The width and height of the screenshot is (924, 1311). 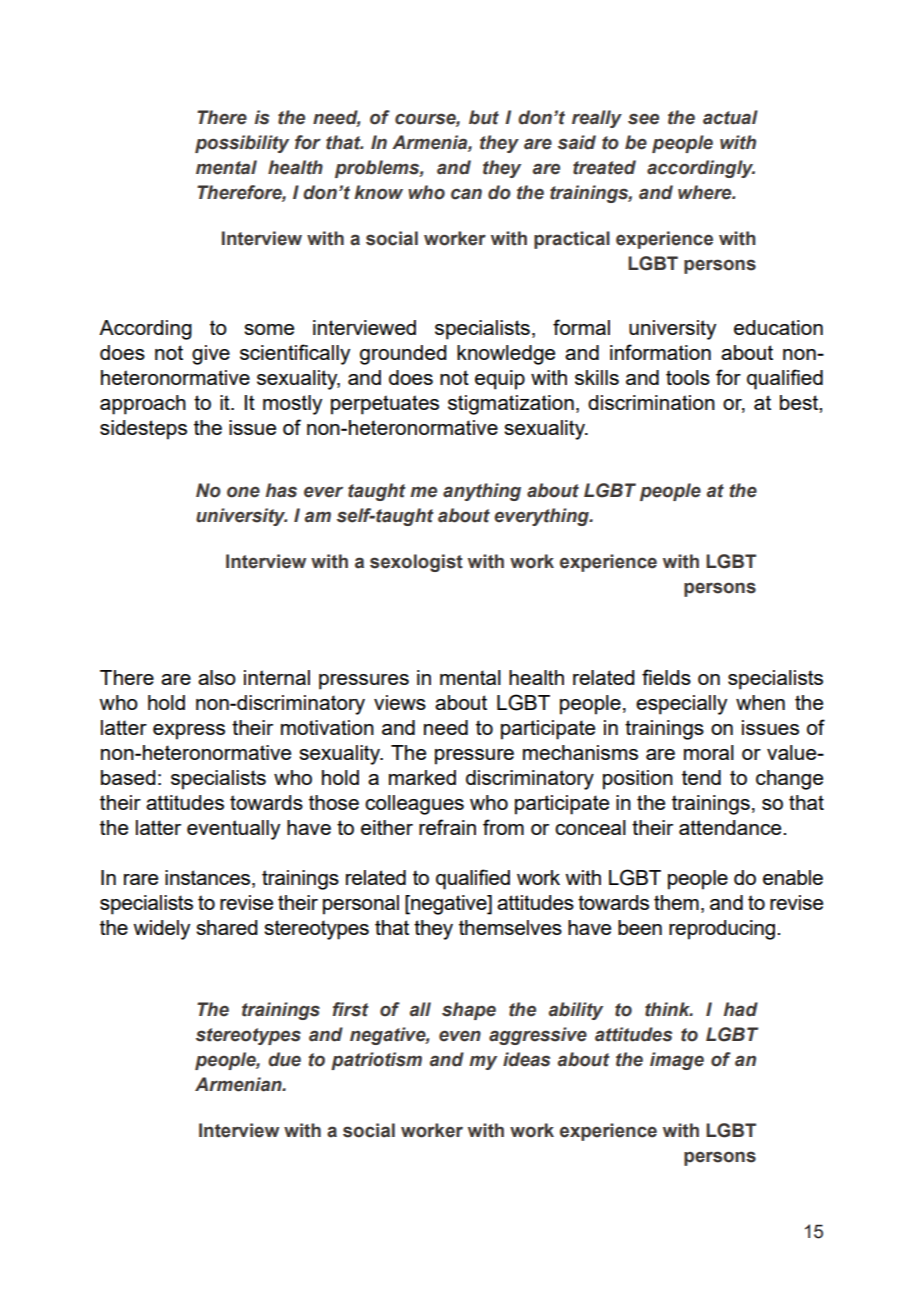 I want to click on due, so click(x=284, y=1059).
